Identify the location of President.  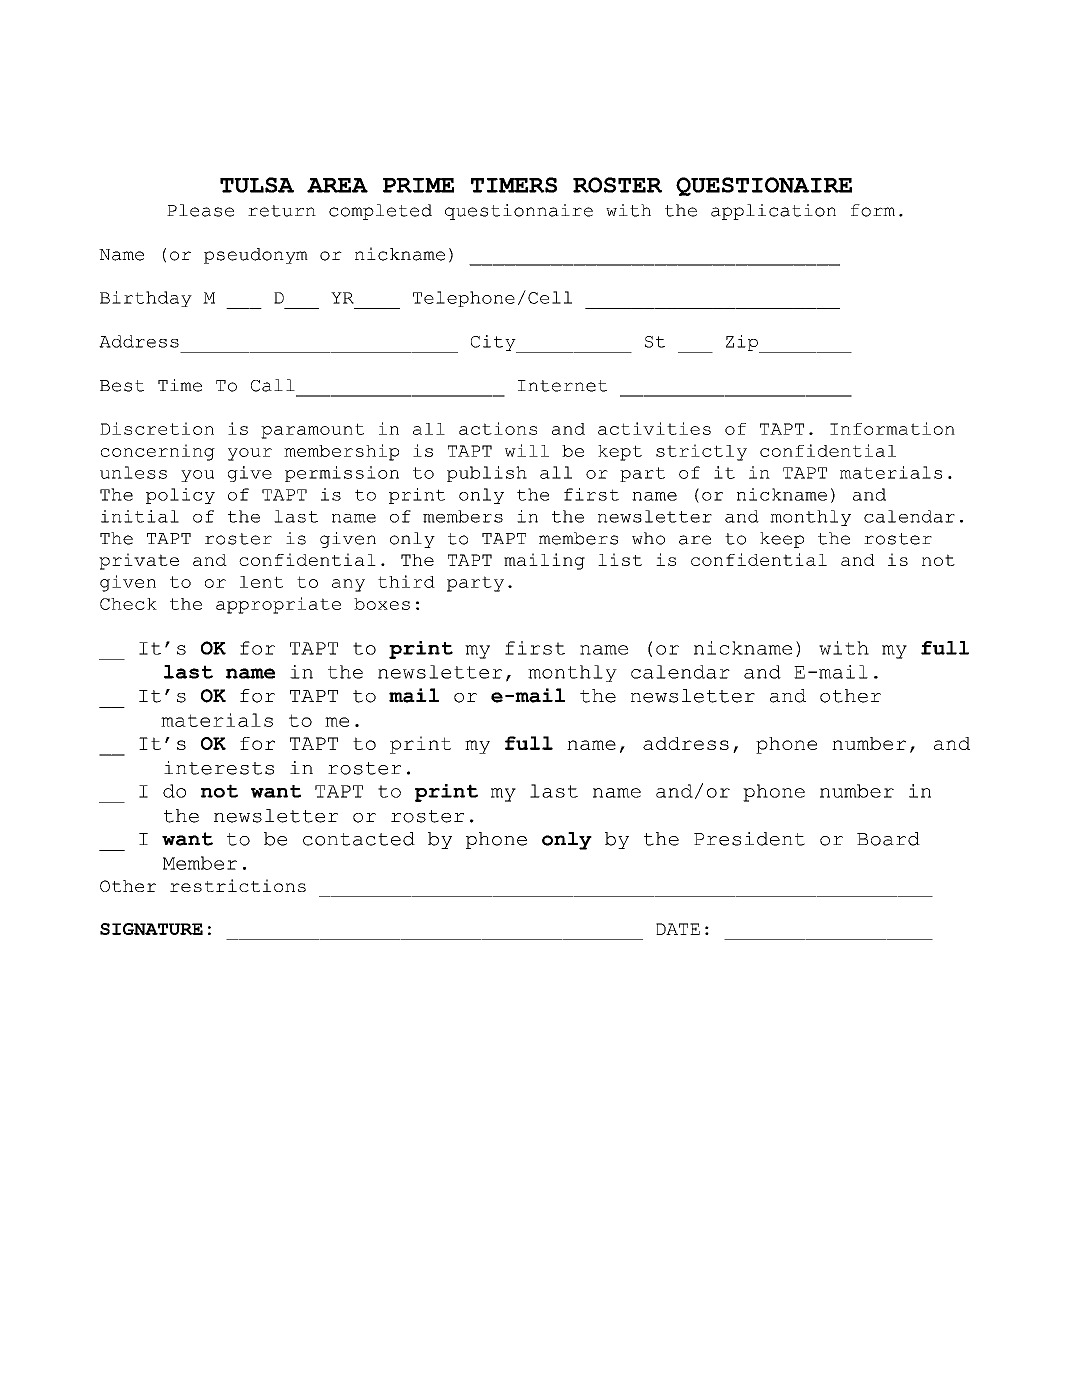
(749, 839).
